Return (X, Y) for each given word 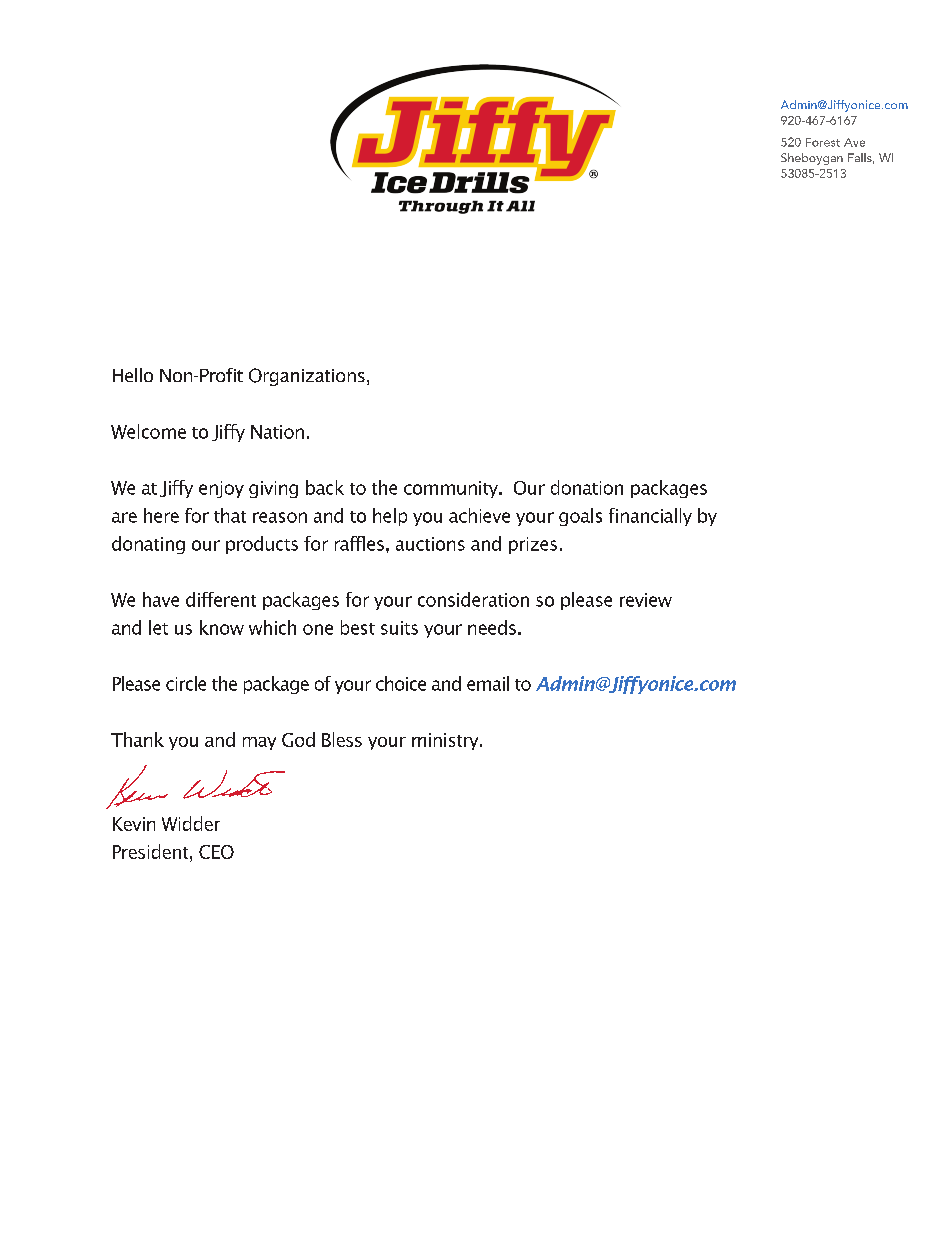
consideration (473, 599)
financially (650, 517)
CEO (216, 852)
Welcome (148, 431)
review (646, 600)
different (221, 599)
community (452, 489)
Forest (823, 142)
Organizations (307, 377)
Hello (133, 375)
